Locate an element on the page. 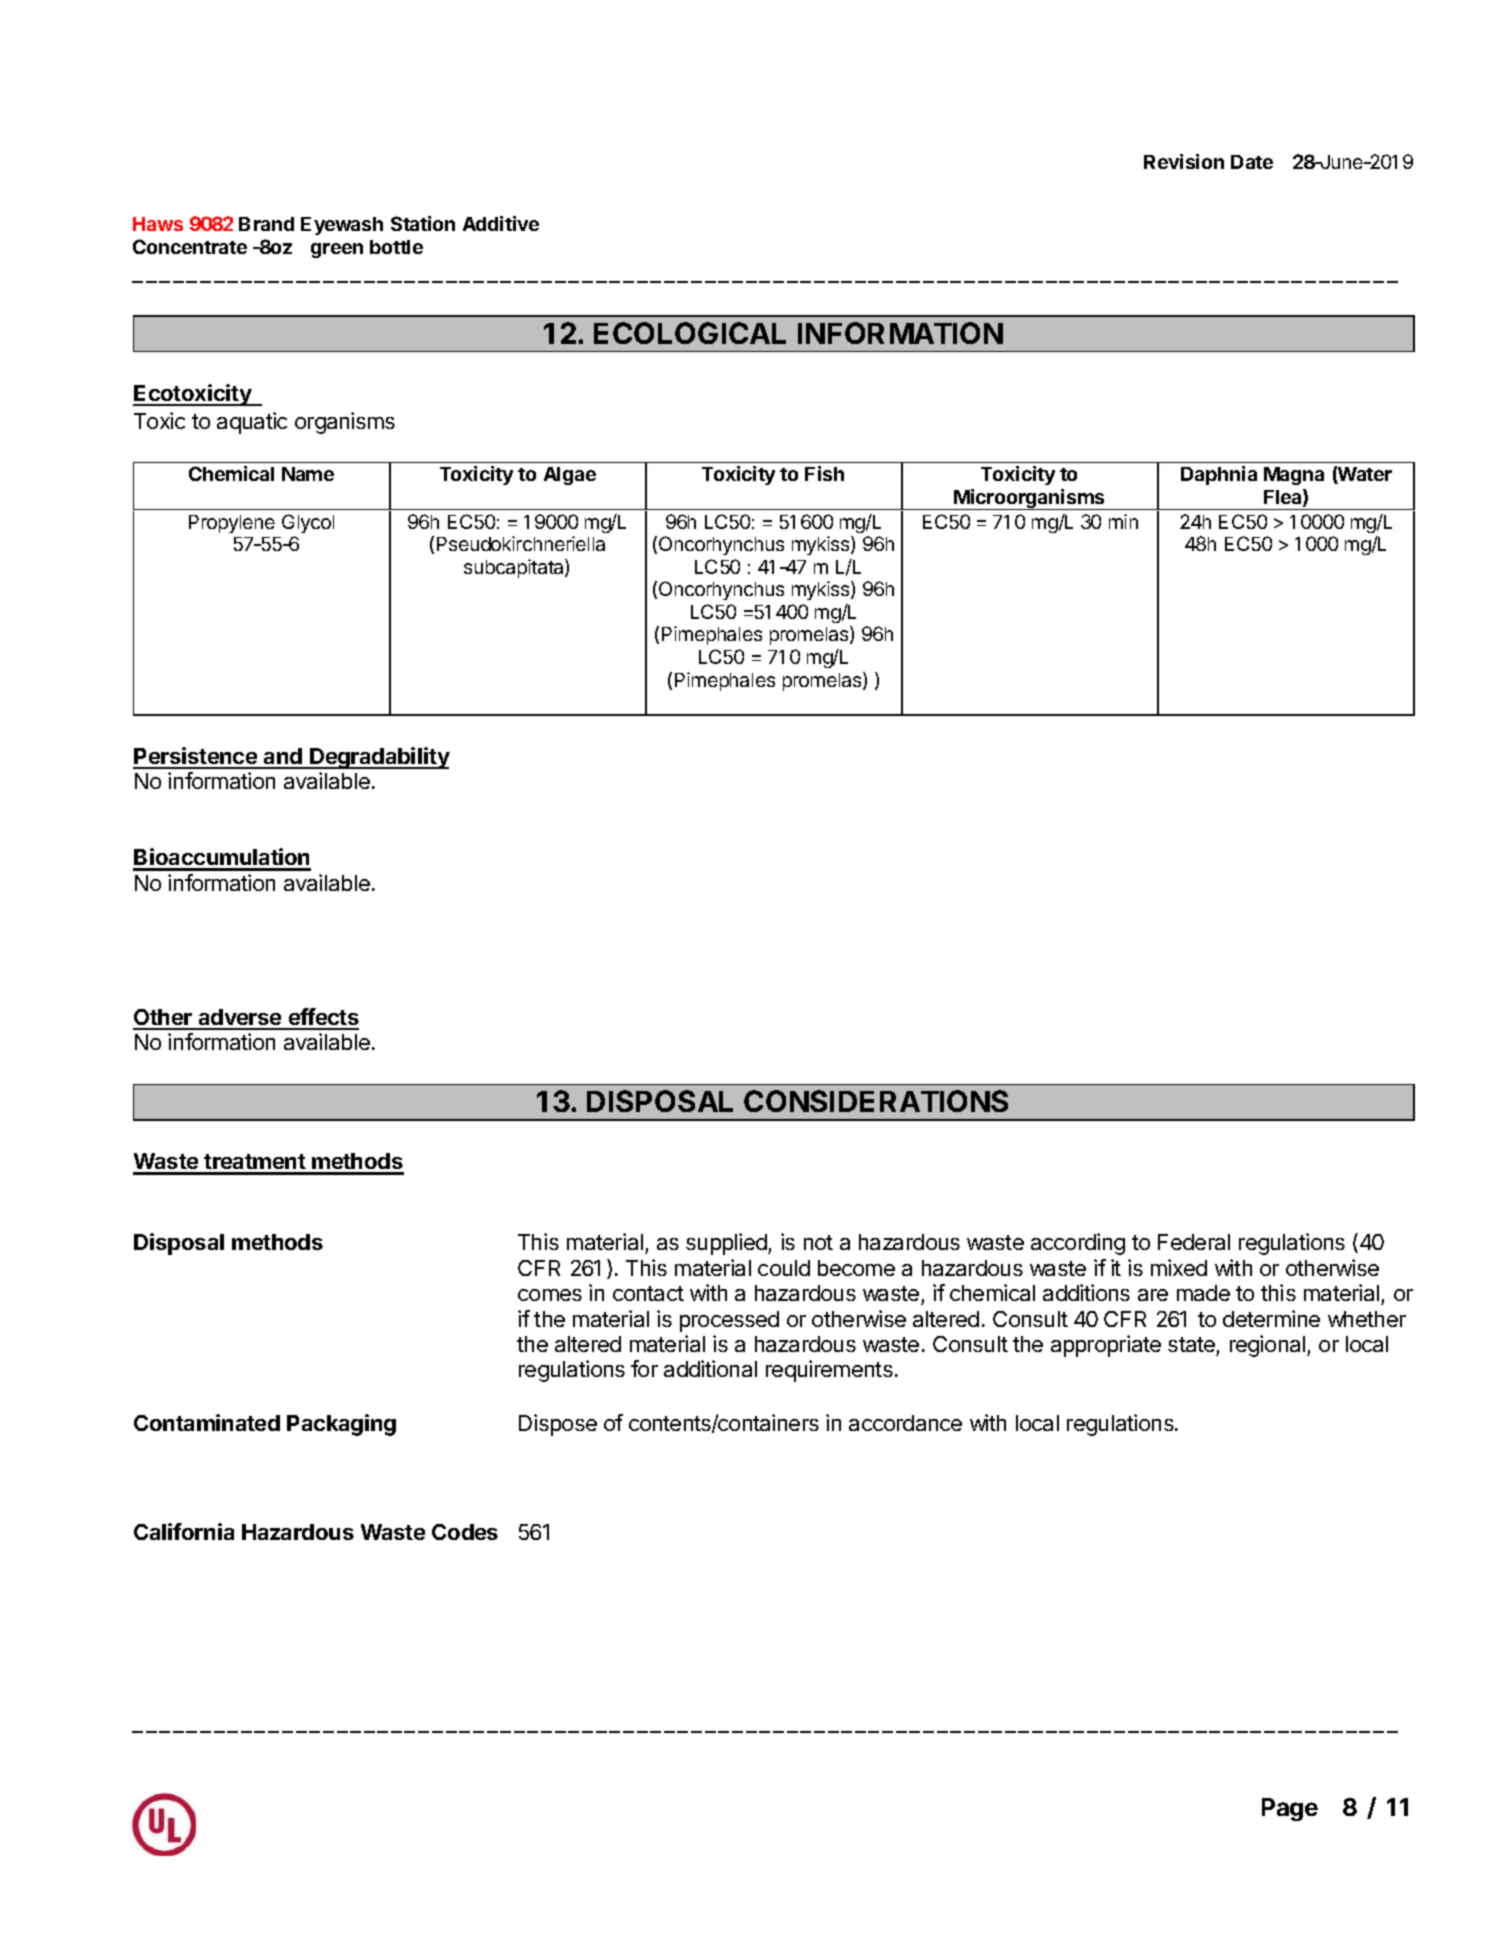  California is located at coordinates (184, 1531).
